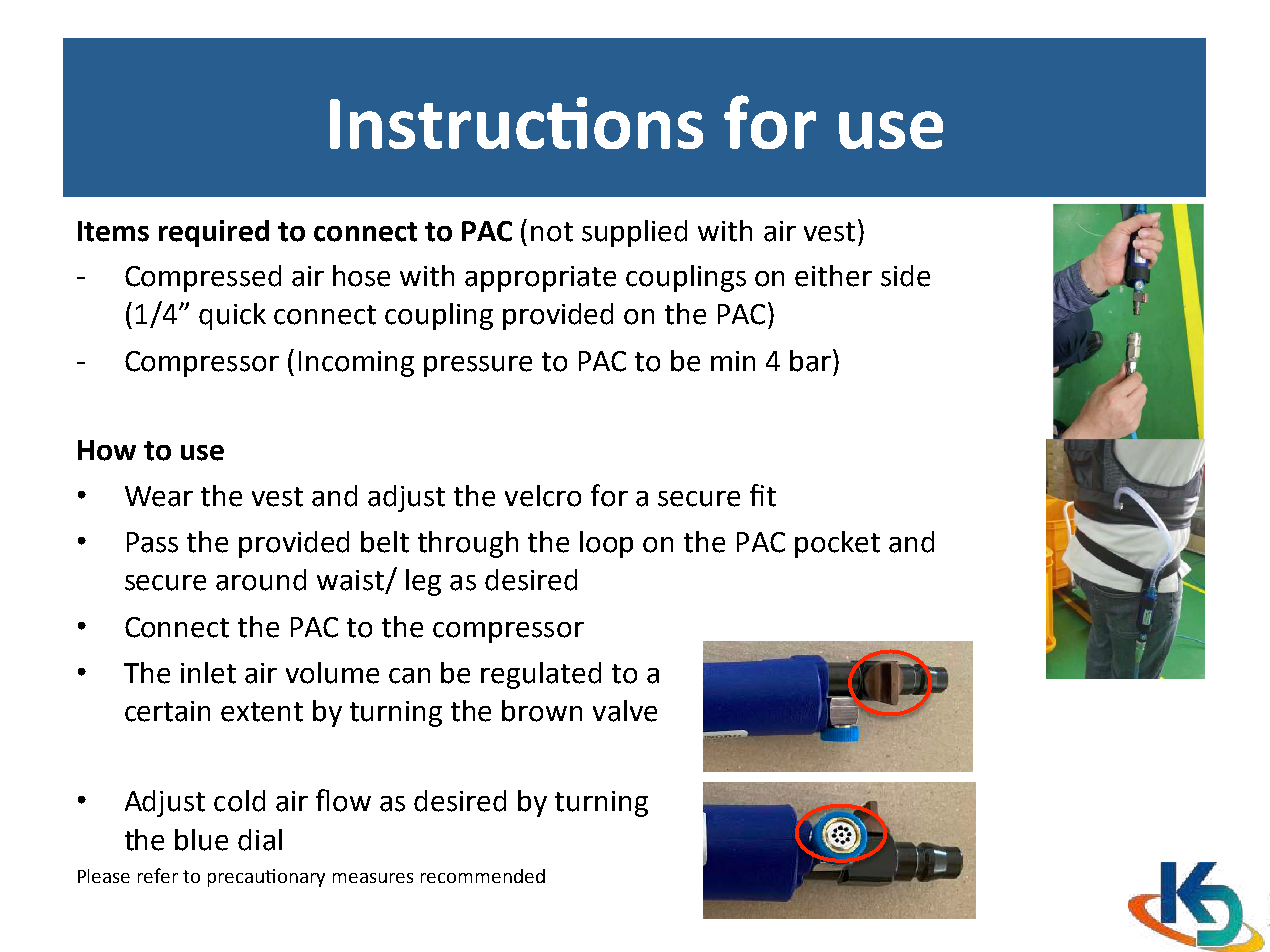 The image size is (1270, 952). I want to click on velcro, so click(543, 496).
